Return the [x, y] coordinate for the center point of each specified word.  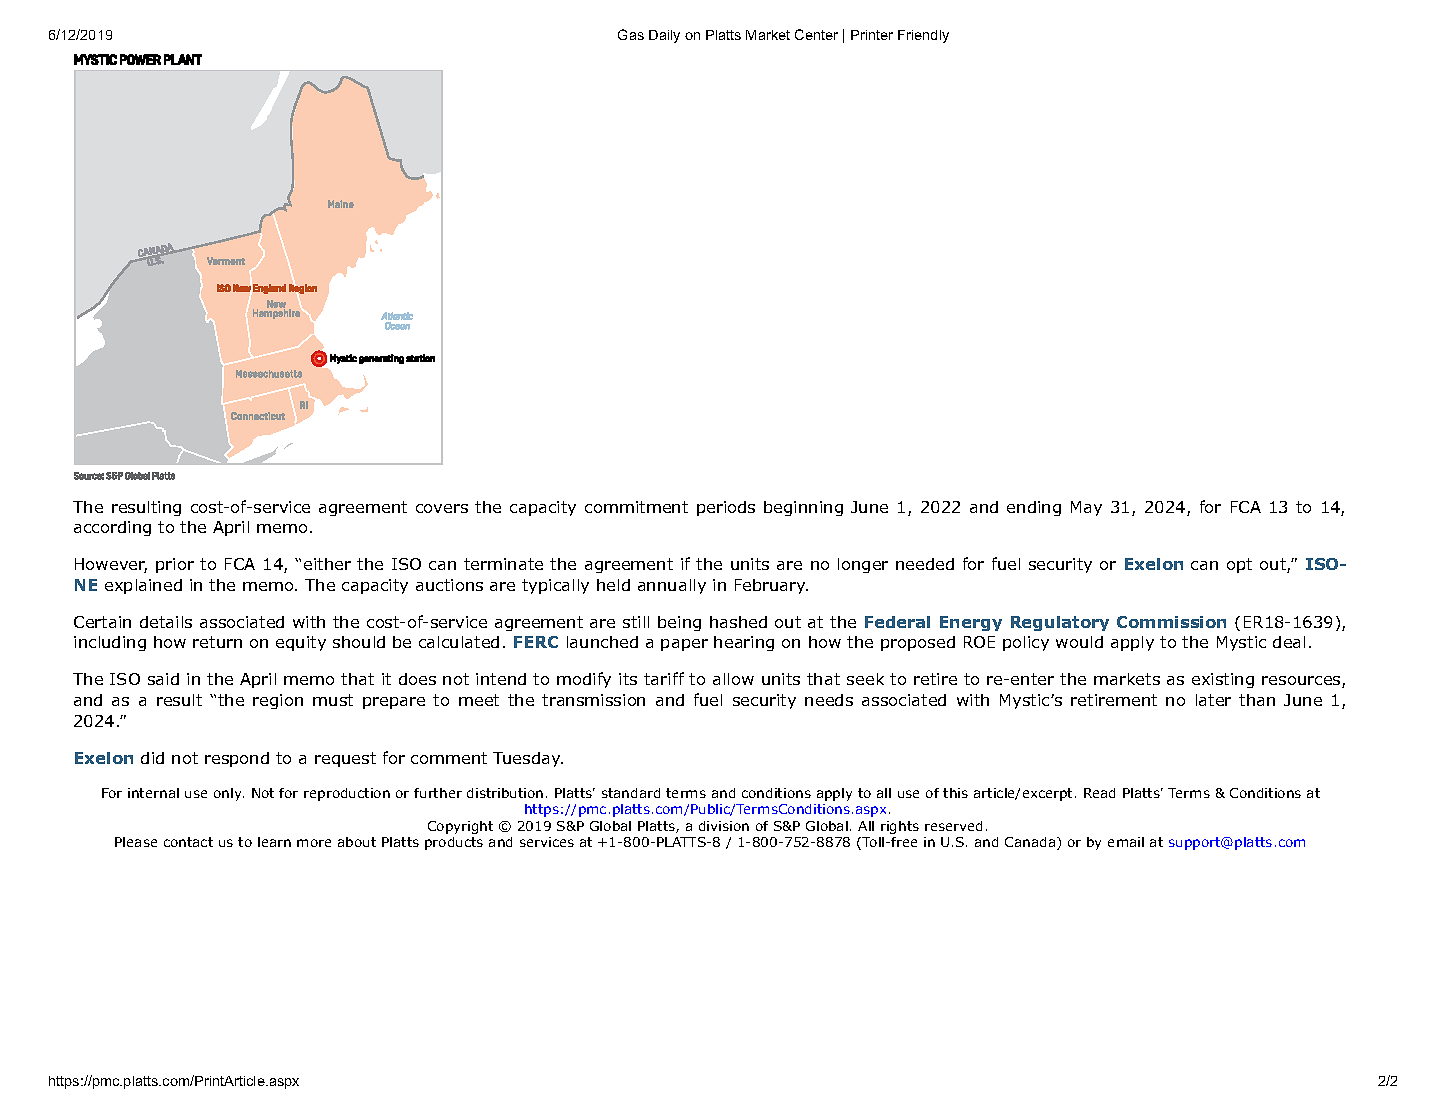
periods [726, 508]
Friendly [923, 36]
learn [274, 842]
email [1126, 842]
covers [442, 508]
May [1086, 508]
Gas [631, 34]
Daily [664, 36]
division [724, 826]
